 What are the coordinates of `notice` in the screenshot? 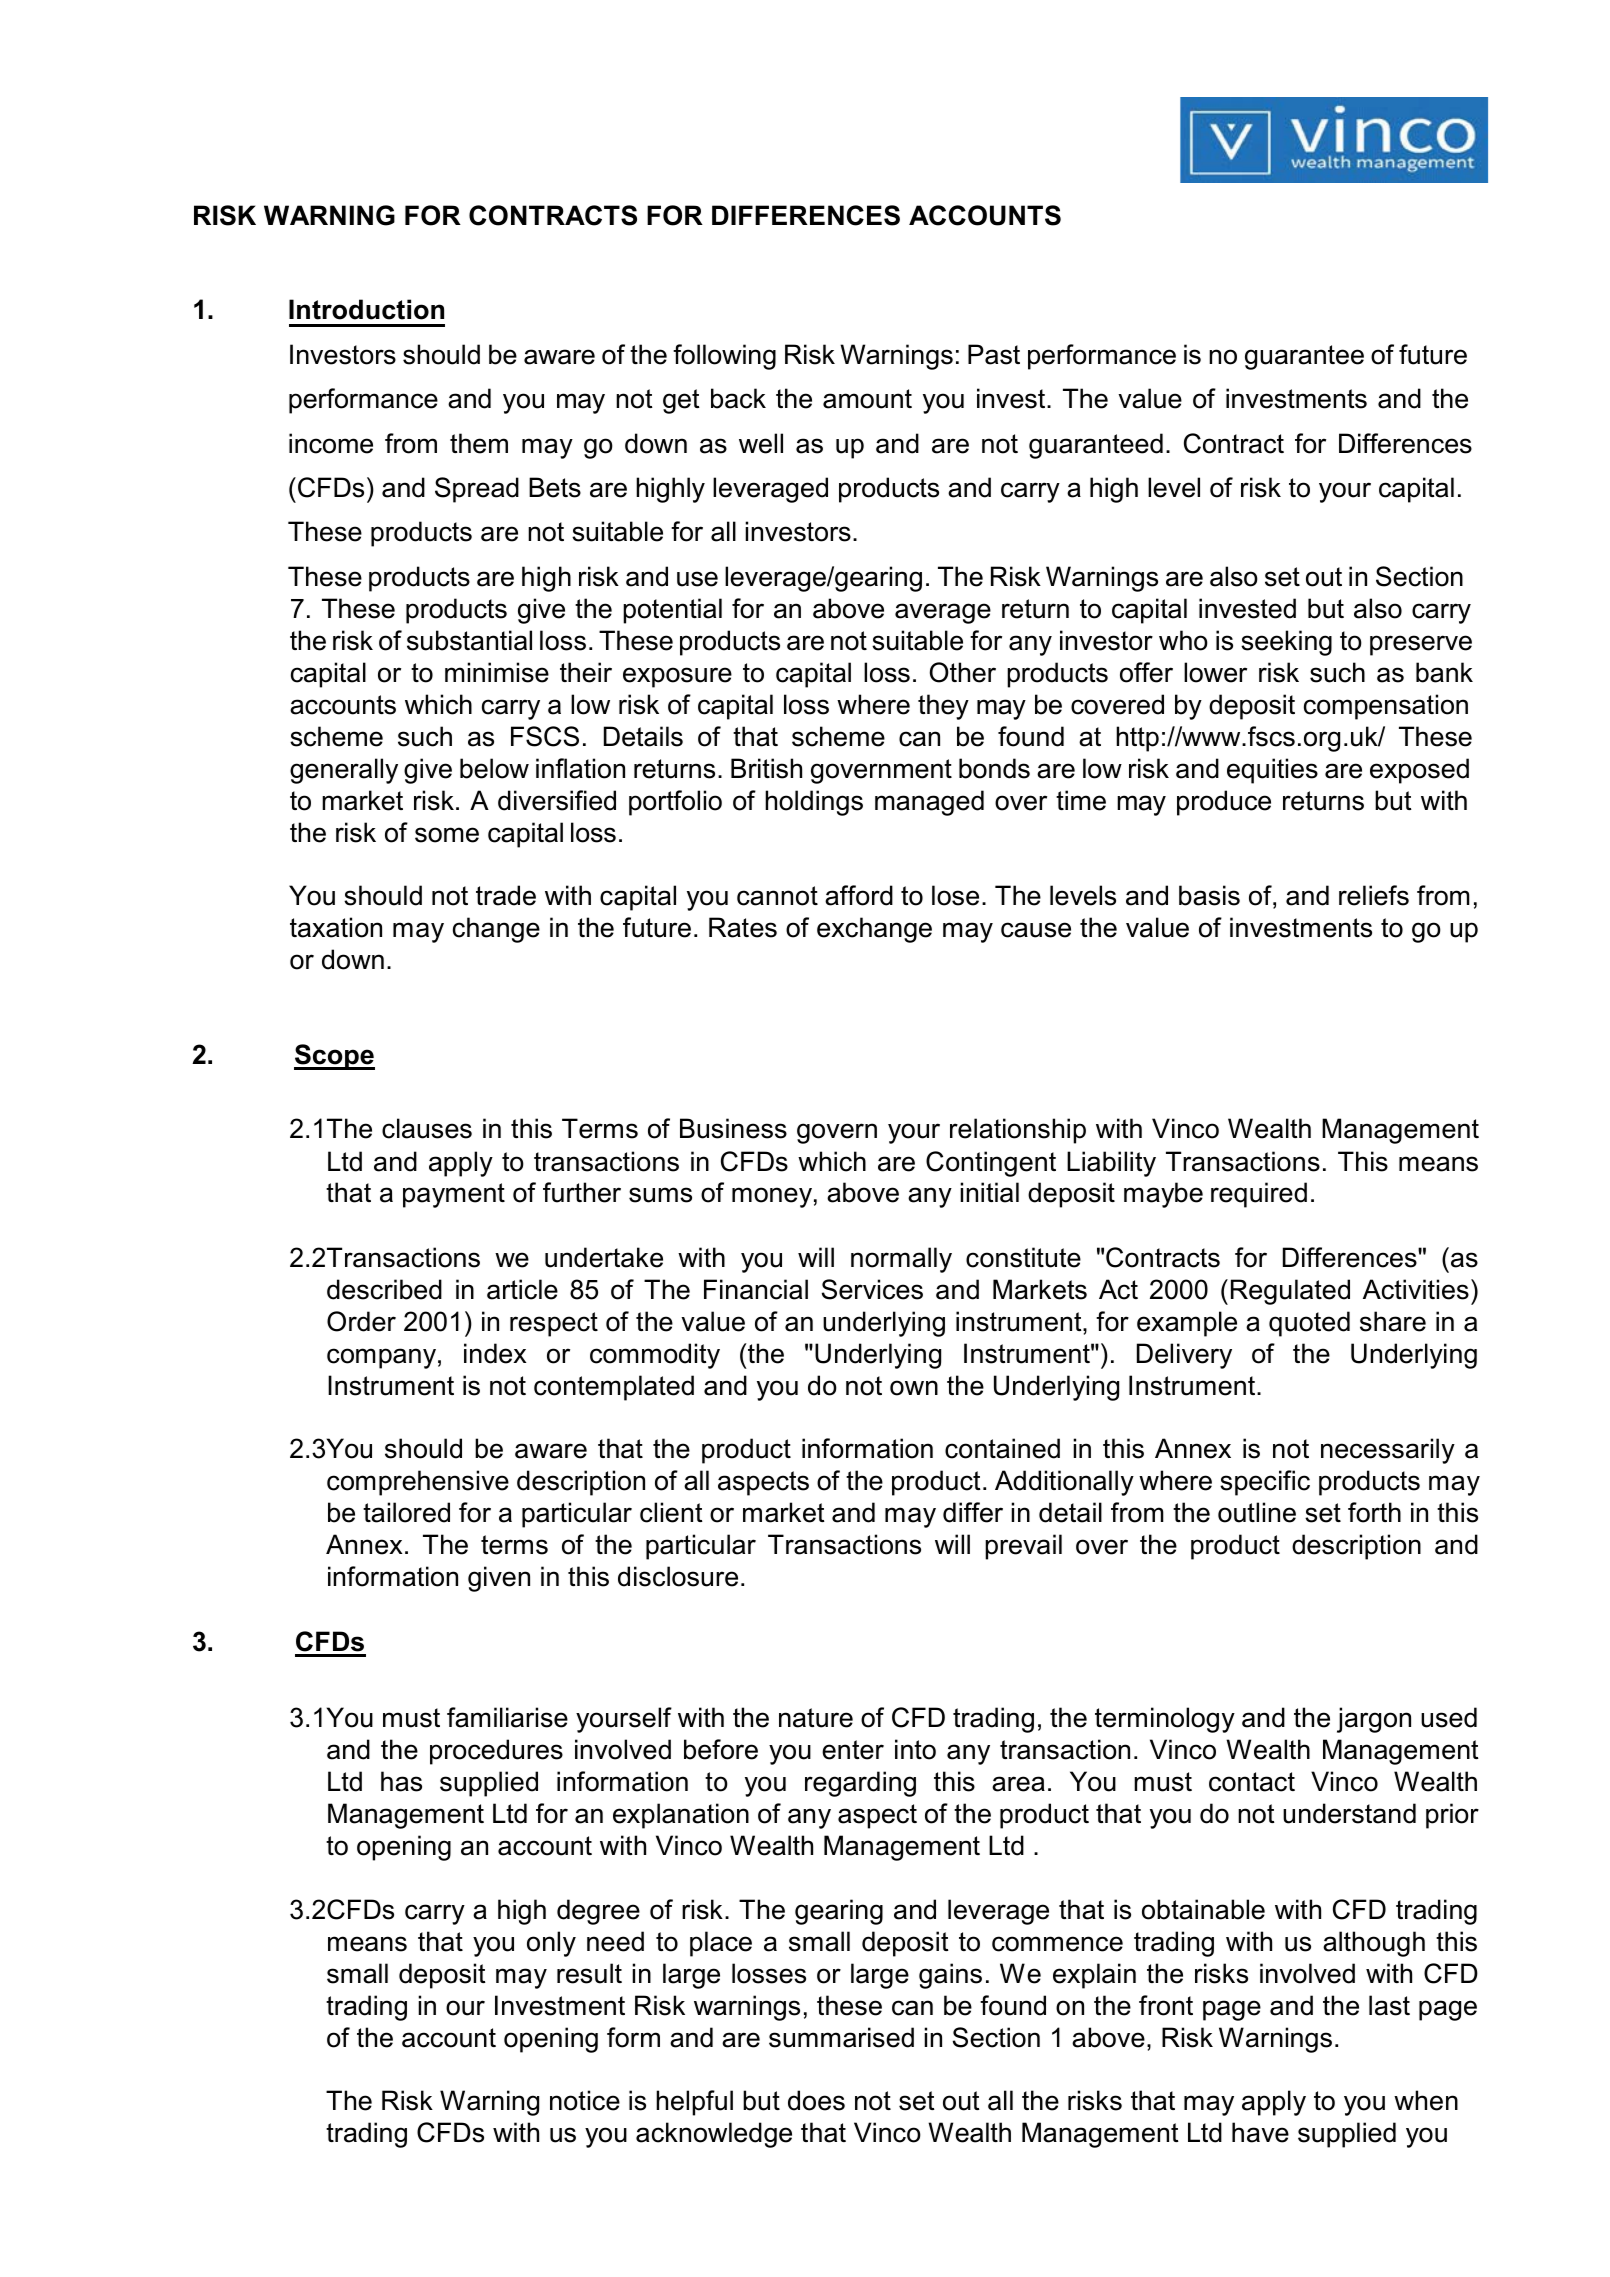 It's located at (585, 2100).
